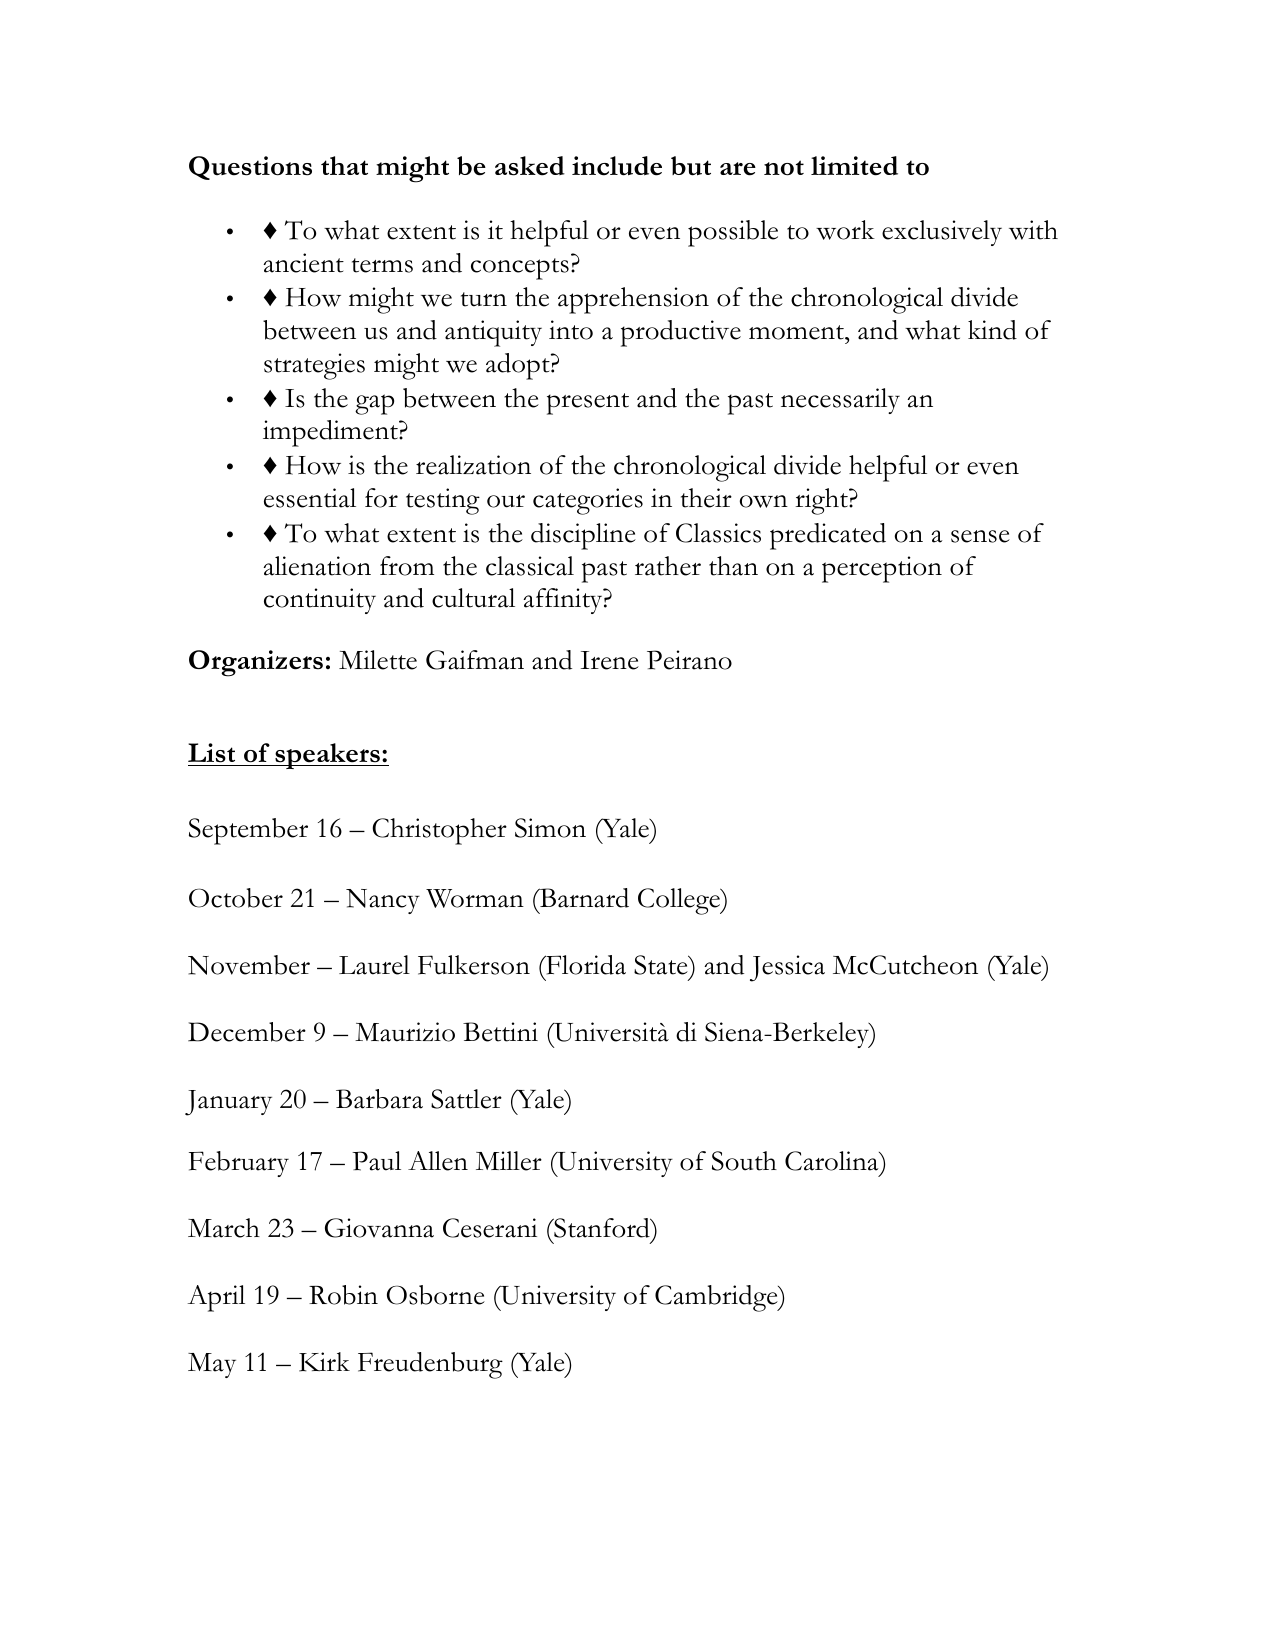 This page has width=1271, height=1645. What do you see at coordinates (344, 165) in the page?
I see `that` at bounding box center [344, 165].
